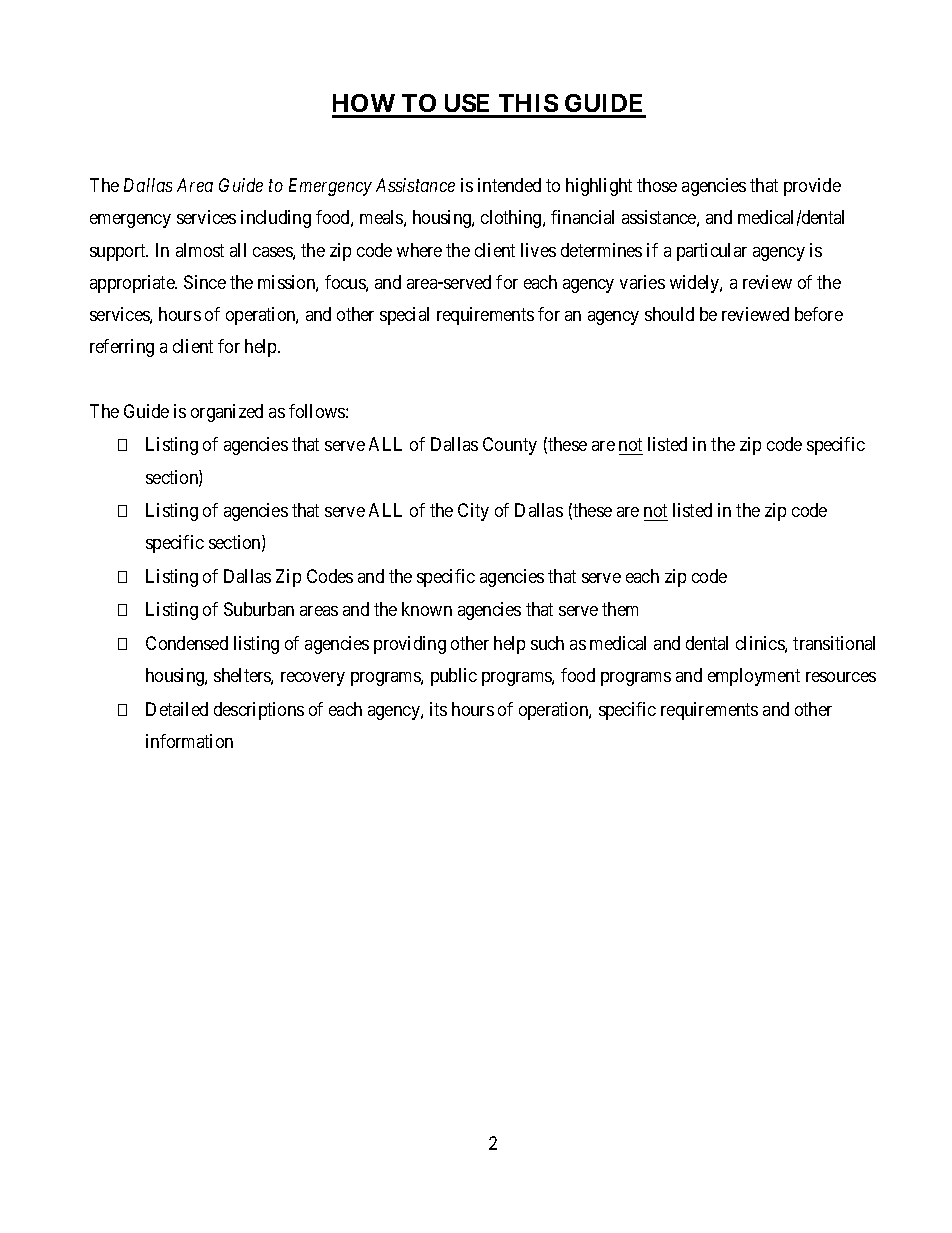 The width and height of the screenshot is (952, 1233). What do you see at coordinates (227, 413) in the screenshot?
I see `organized` at bounding box center [227, 413].
